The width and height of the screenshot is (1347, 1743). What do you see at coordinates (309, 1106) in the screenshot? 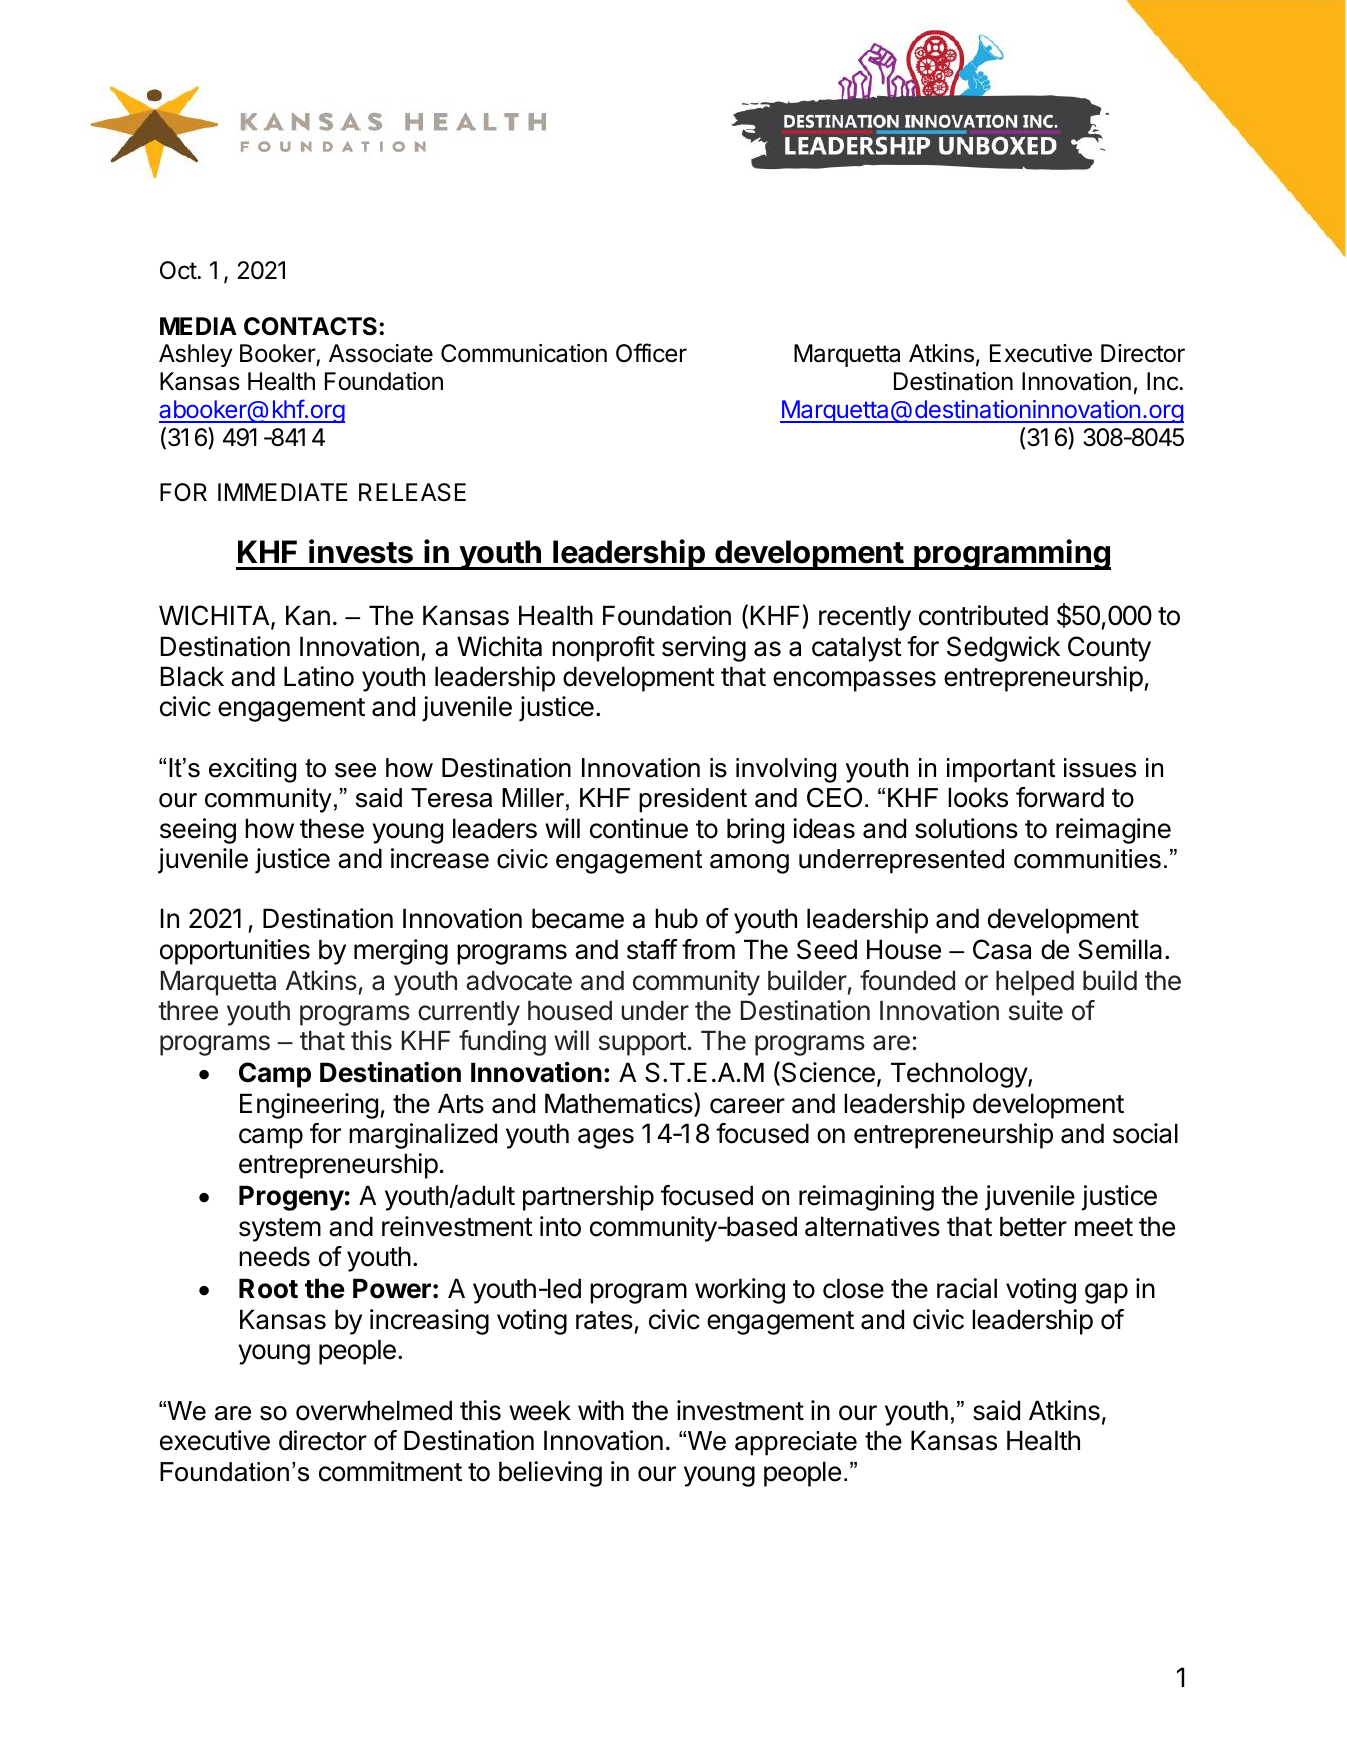
I see `Engineering` at bounding box center [309, 1106].
